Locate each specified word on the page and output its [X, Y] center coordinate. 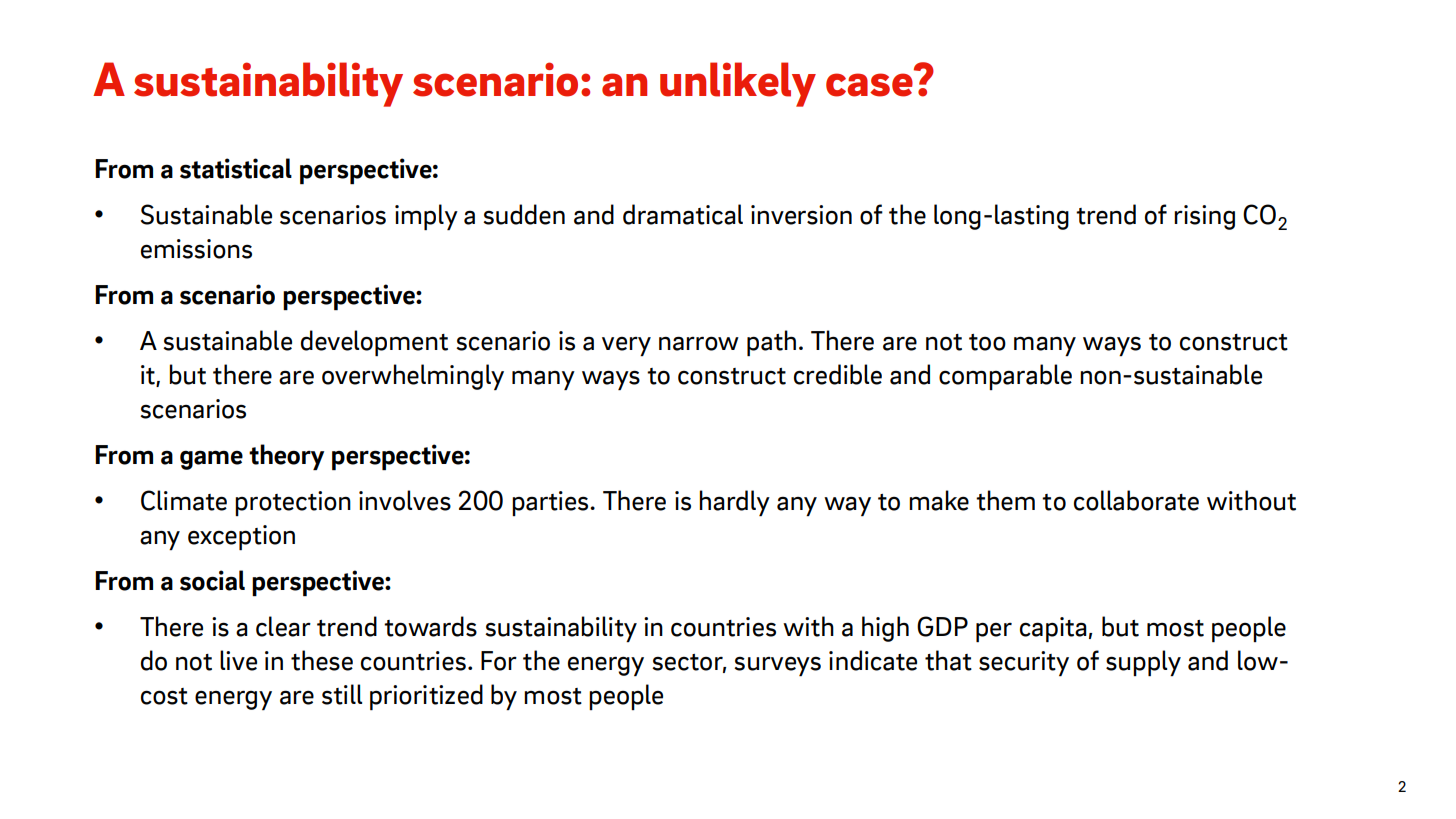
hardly [734, 503]
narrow [699, 343]
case [869, 85]
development [374, 343]
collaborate [1136, 500]
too [987, 342]
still [342, 694]
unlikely [738, 84]
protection [293, 503]
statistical [236, 168]
